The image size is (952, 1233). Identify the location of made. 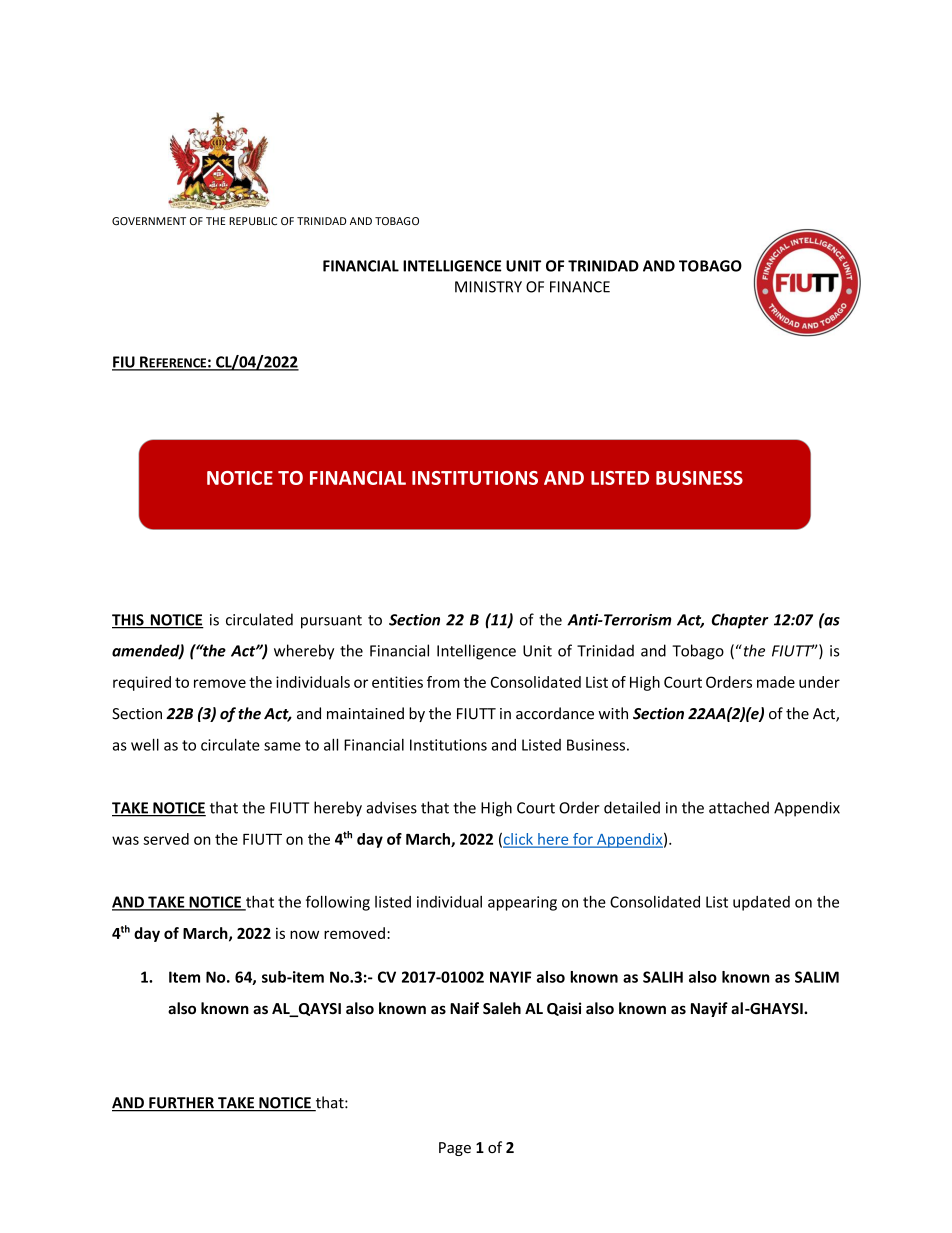
(776, 682).
